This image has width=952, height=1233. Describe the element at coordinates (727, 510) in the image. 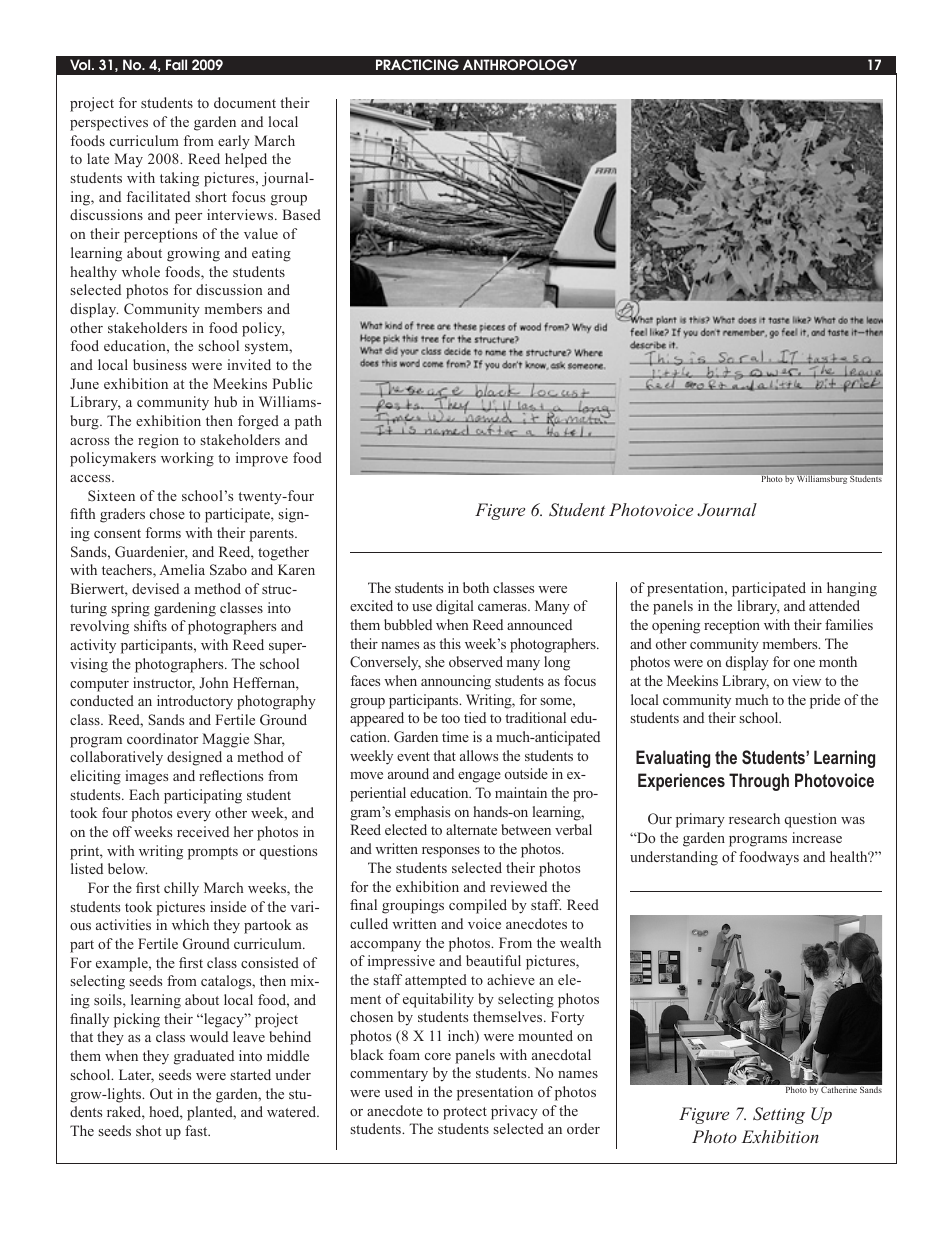

I see `Journal` at that location.
